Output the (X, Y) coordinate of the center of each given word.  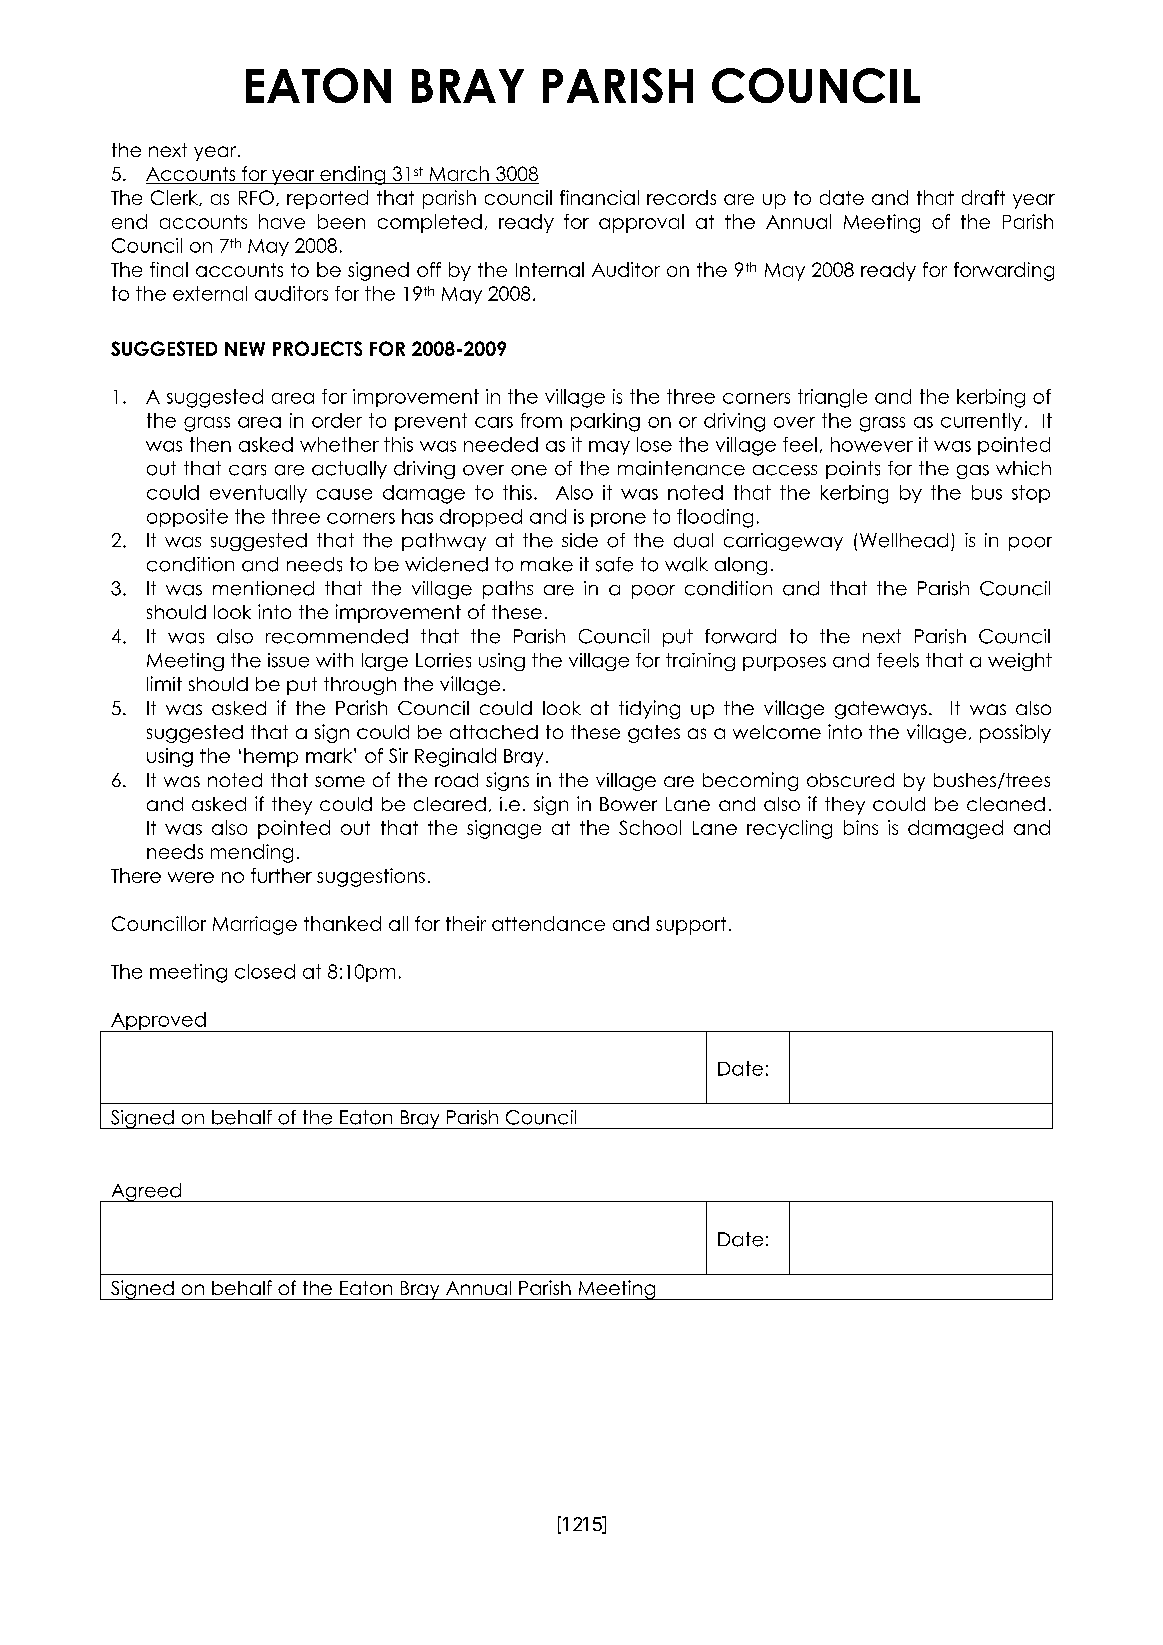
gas (973, 472)
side (580, 540)
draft (983, 197)
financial (599, 197)
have (282, 221)
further (281, 875)
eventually (258, 494)
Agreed (146, 1192)
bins (861, 827)
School (650, 827)
